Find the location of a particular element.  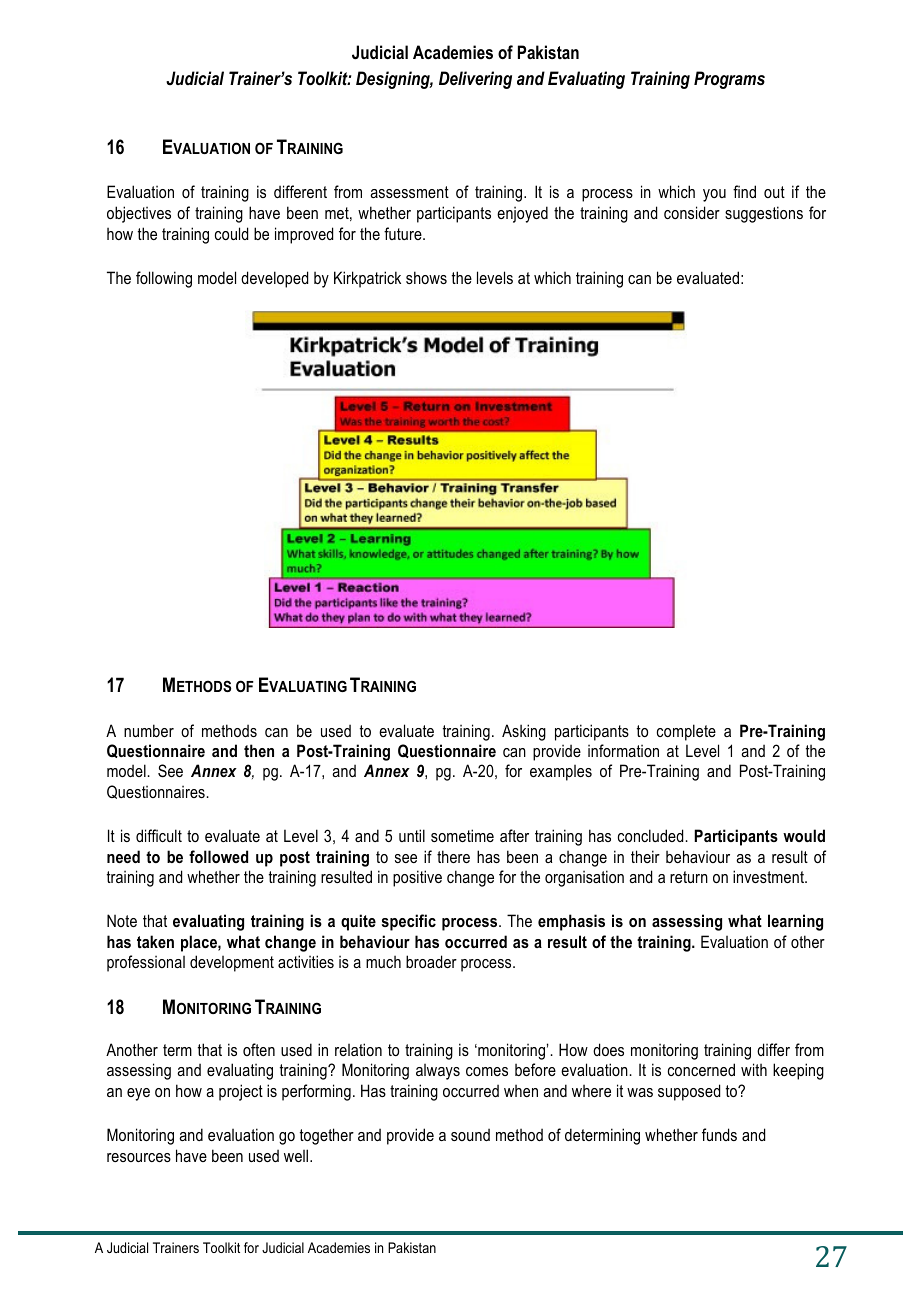

complete is located at coordinates (686, 732).
